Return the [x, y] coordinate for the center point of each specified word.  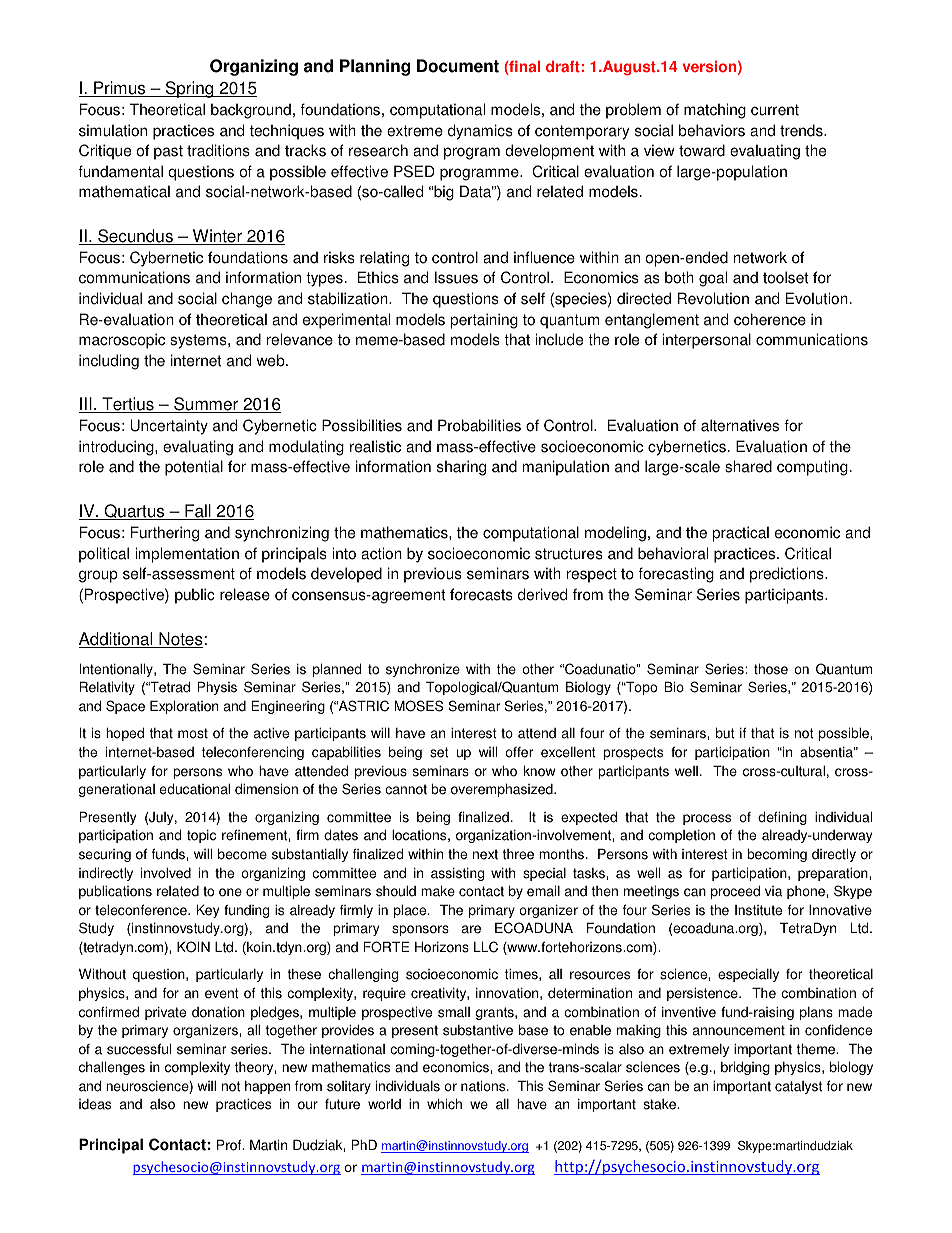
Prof [230, 1145]
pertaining [484, 321]
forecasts [481, 594]
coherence [770, 319]
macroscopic [122, 341]
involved [166, 873]
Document [458, 66]
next [485, 854]
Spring [189, 89]
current [775, 110]
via [773, 891]
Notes [180, 640]
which [444, 1104]
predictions [788, 575]
